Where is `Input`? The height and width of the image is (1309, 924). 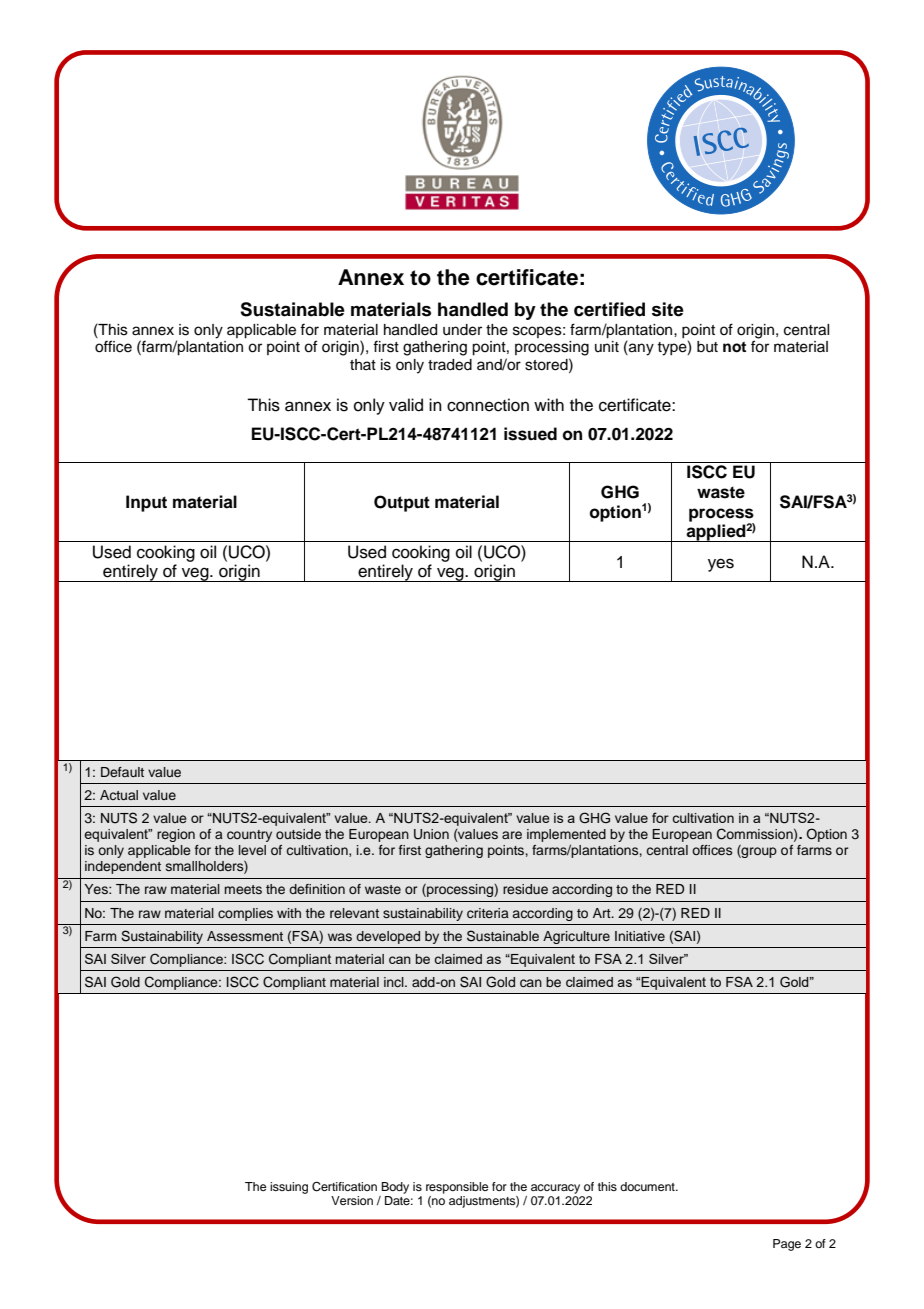
Input is located at coordinates (146, 503).
